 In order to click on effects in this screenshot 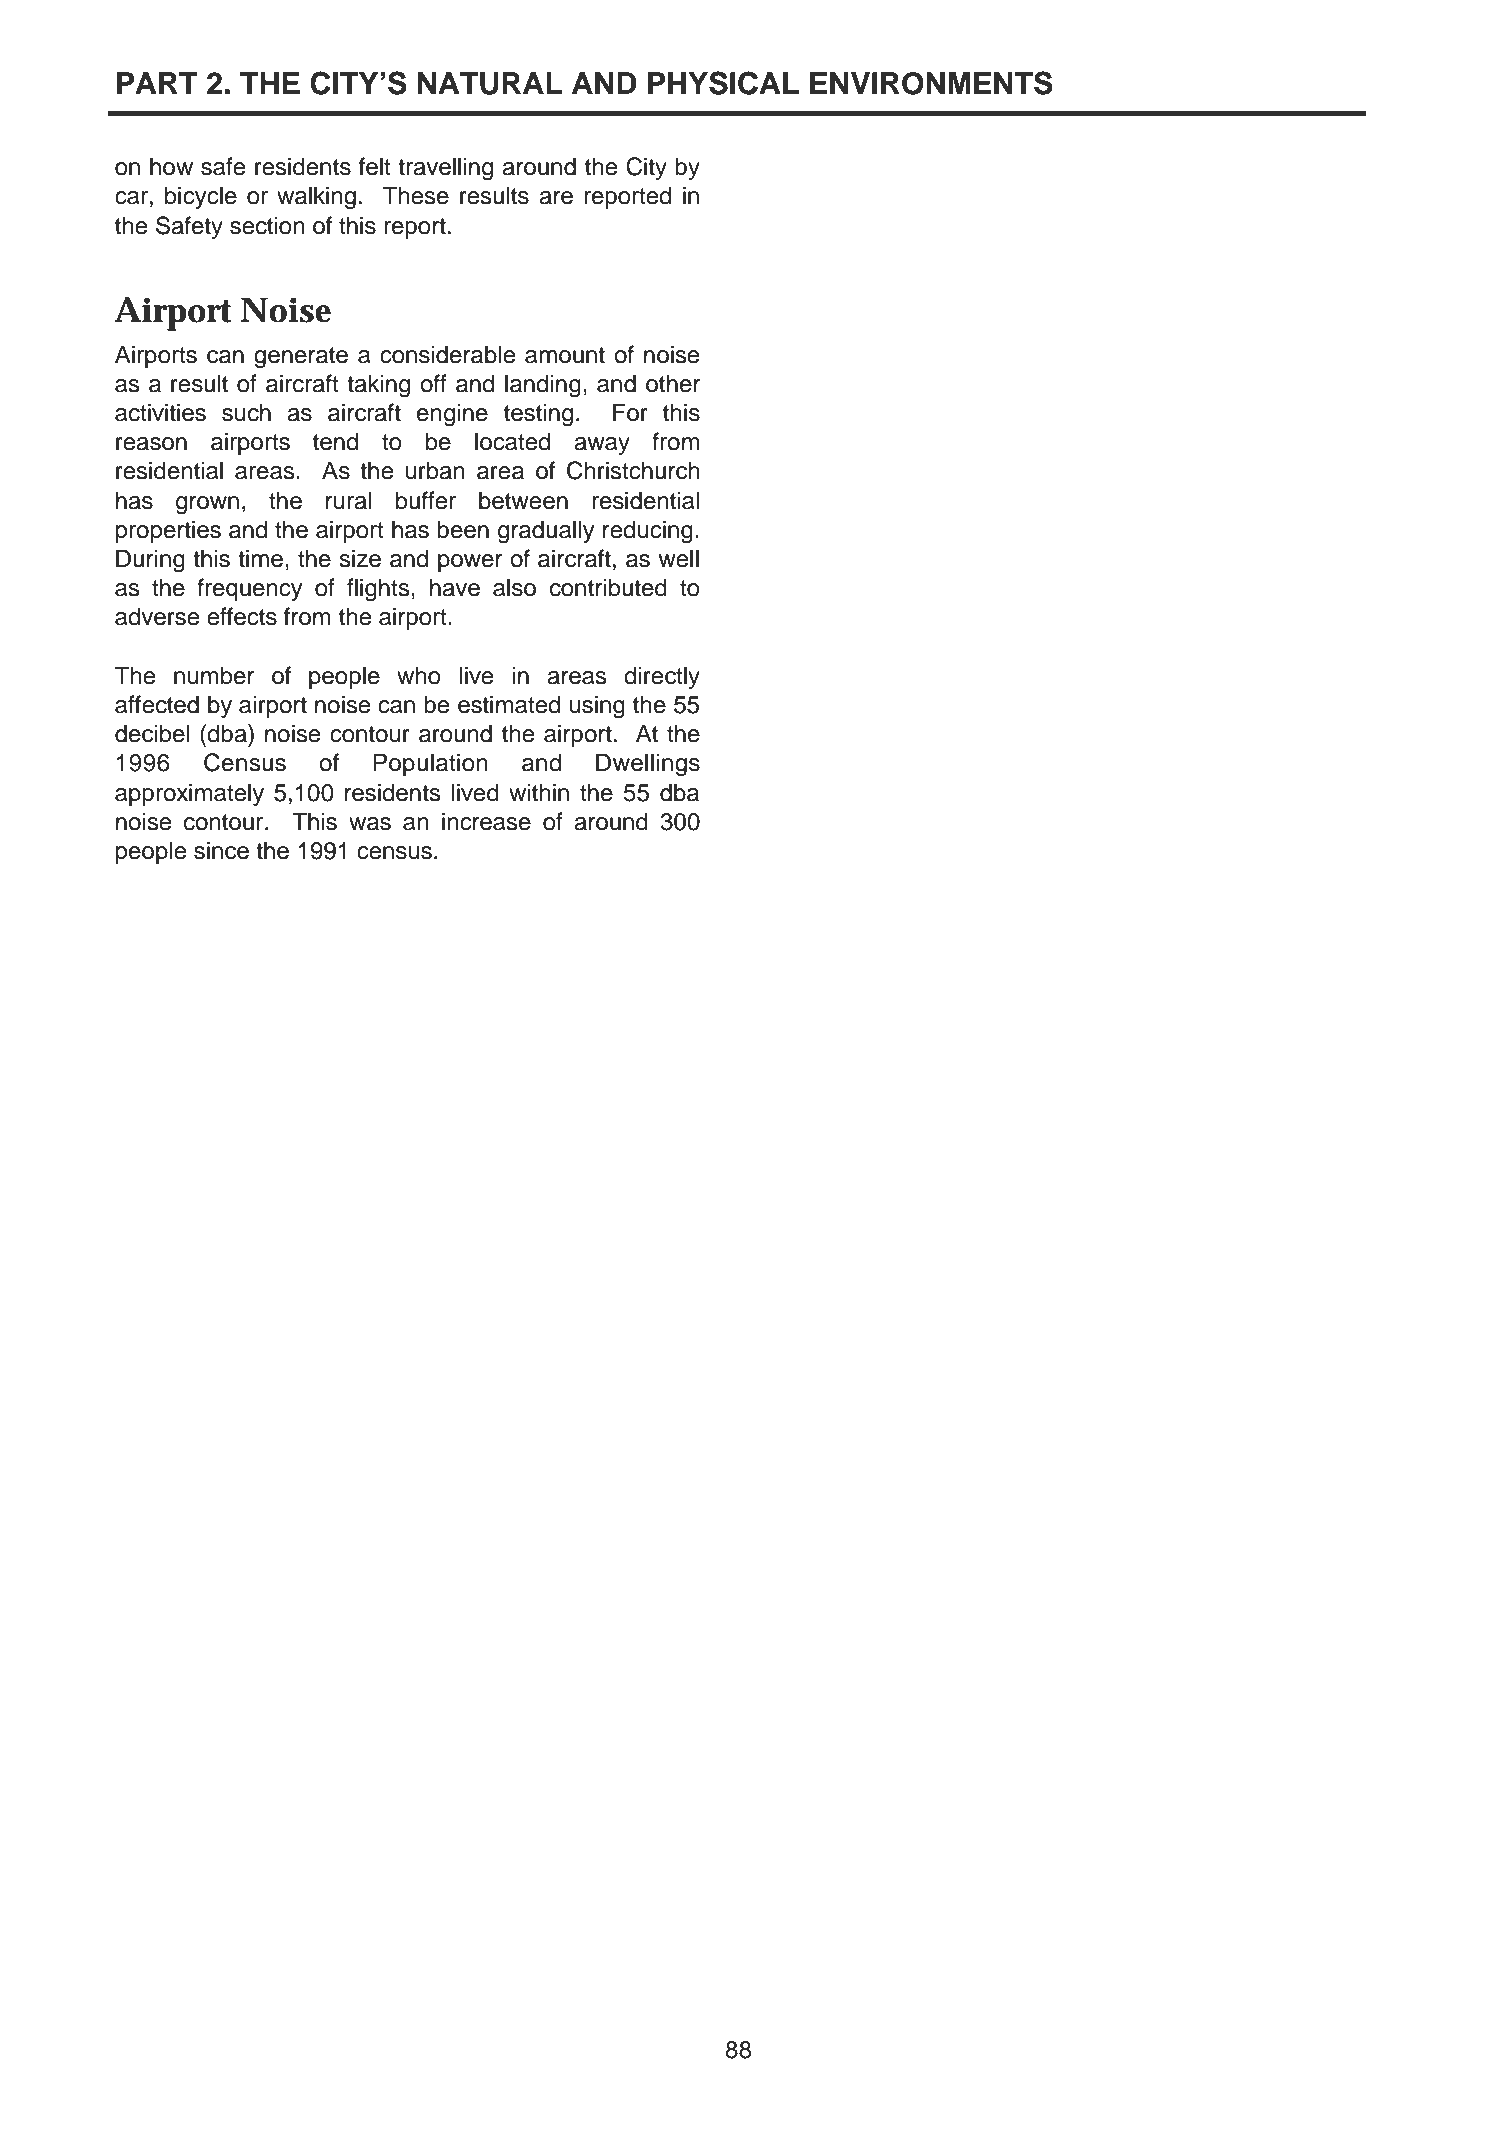, I will do `click(242, 616)`.
